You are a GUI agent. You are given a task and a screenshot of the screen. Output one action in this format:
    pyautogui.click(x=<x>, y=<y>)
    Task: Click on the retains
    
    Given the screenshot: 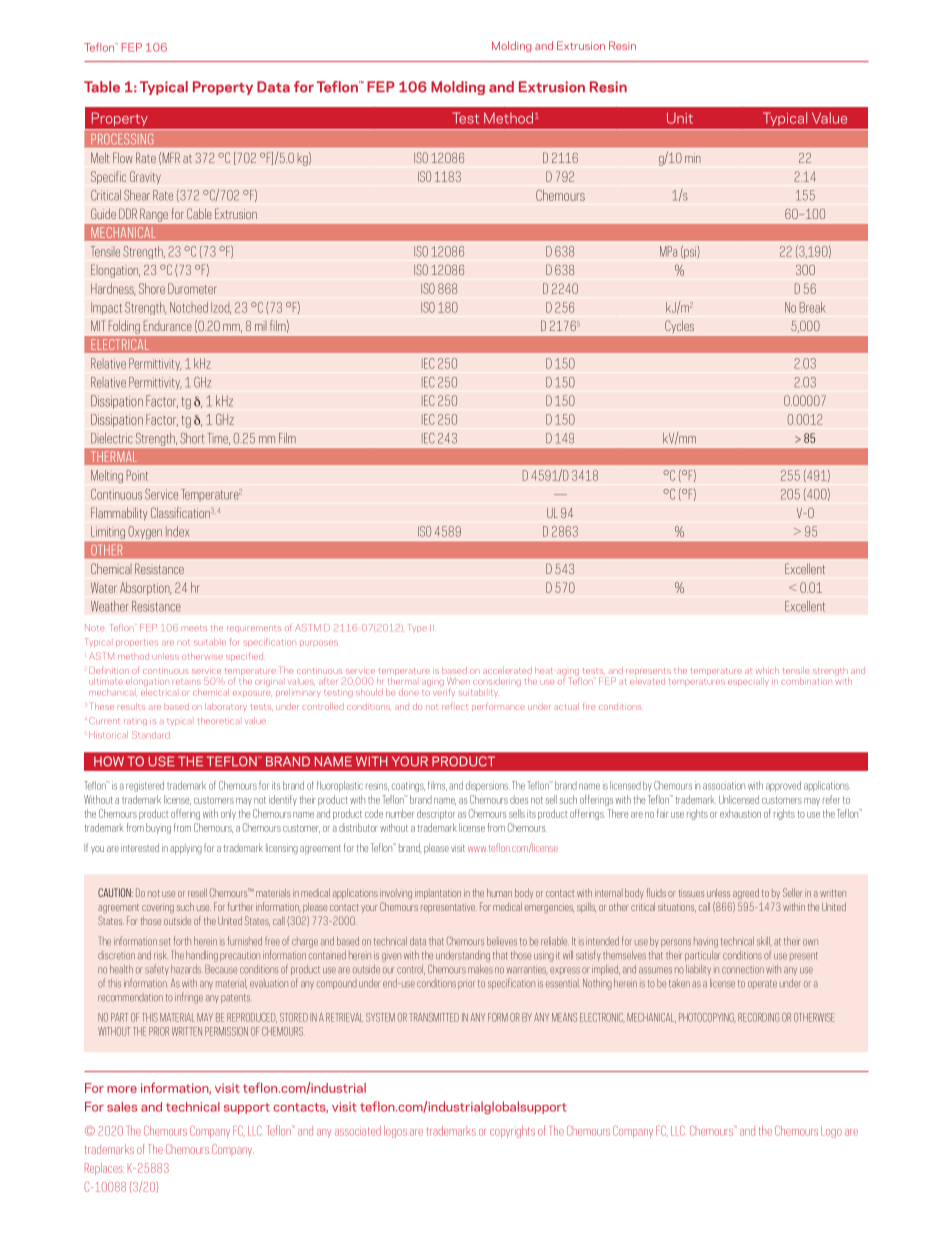 What is the action you would take?
    pyautogui.click(x=186, y=682)
